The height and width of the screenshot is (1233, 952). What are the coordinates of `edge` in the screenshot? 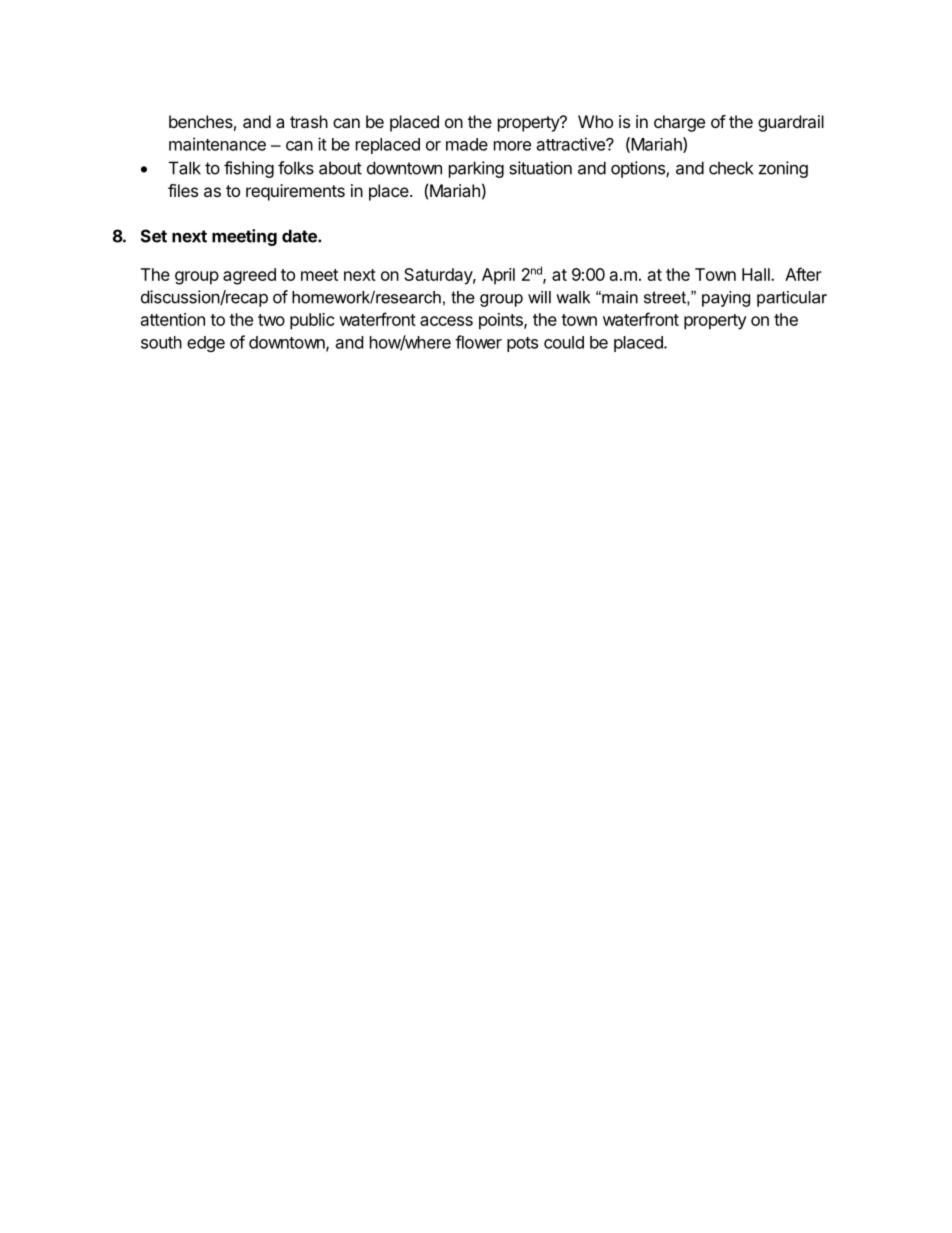 It's located at (206, 344).
